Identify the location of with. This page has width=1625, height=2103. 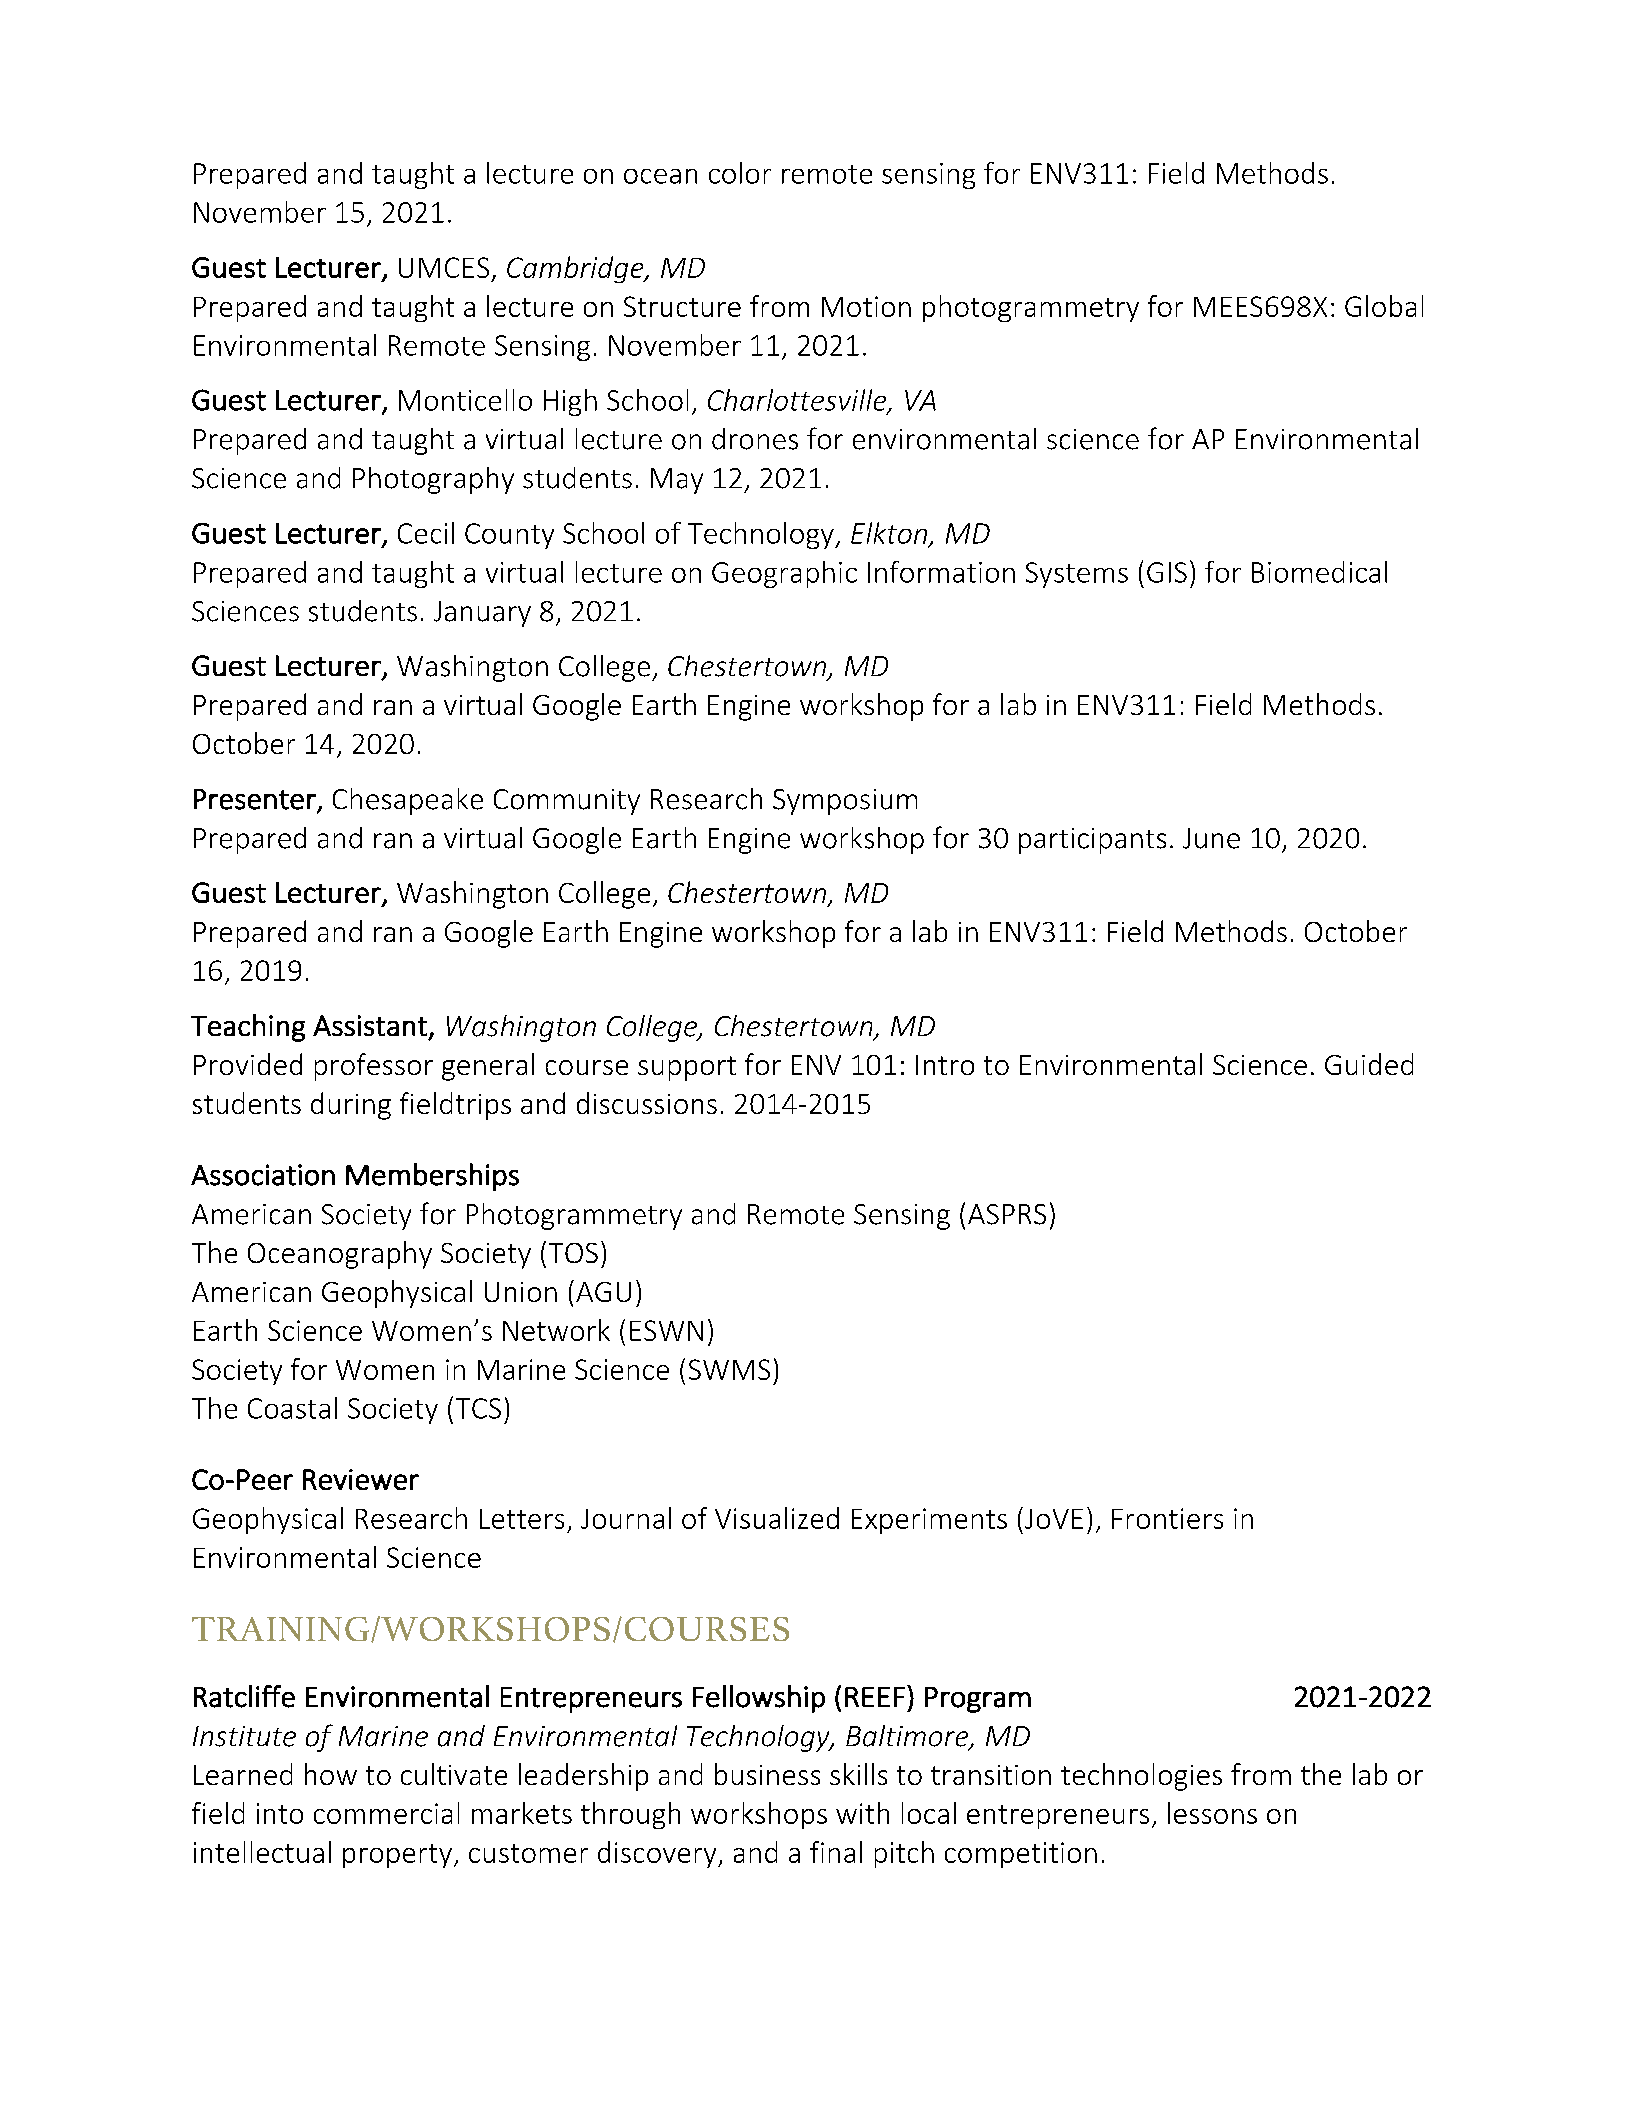
(862, 1813).
